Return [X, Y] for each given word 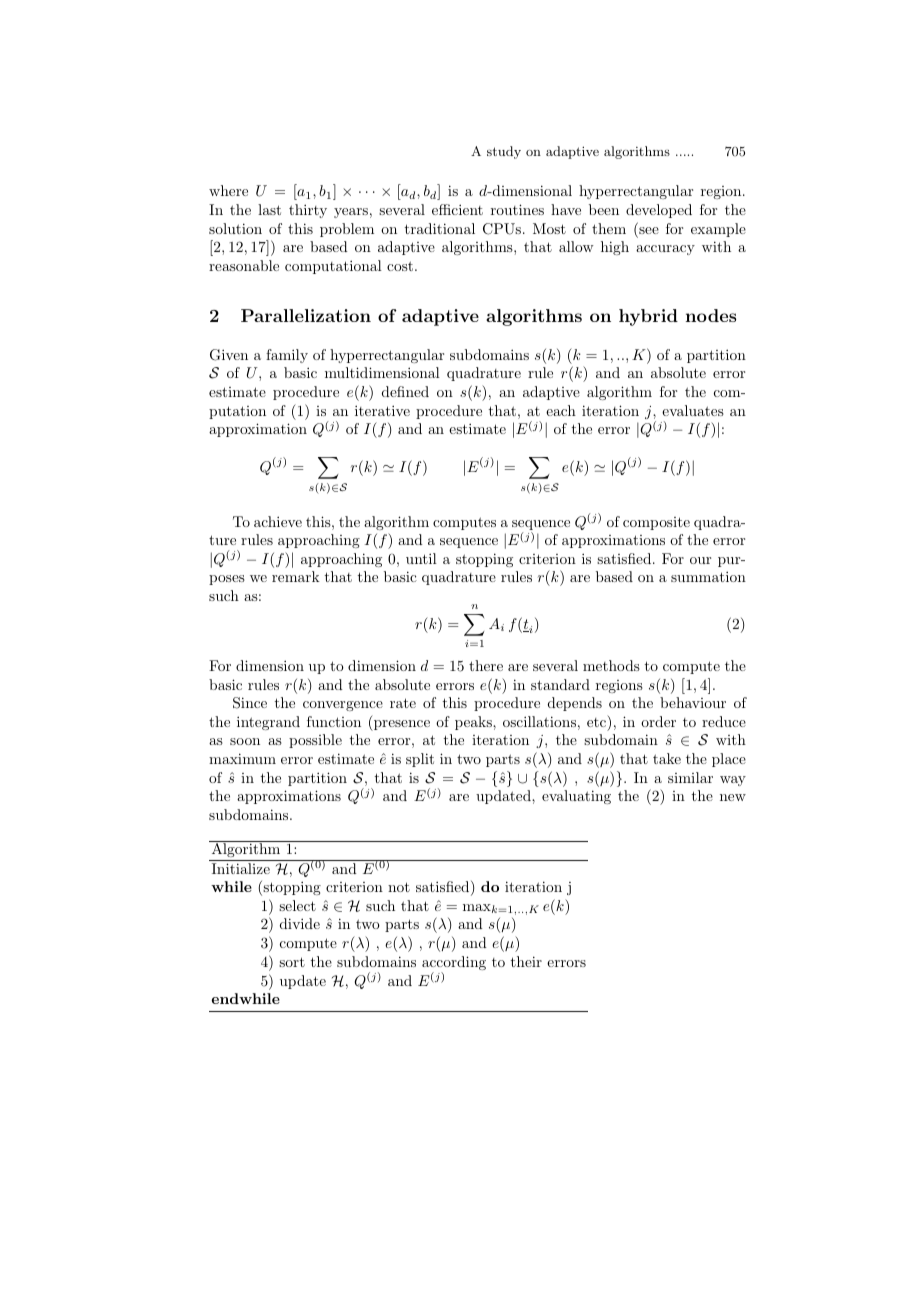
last [269, 209]
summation [708, 576]
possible [315, 741]
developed [659, 211]
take [667, 758]
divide [300, 923]
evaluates [693, 410]
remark [296, 576]
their [526, 961]
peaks [474, 723]
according [454, 964]
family [287, 356]
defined [405, 391]
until [421, 558]
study [504, 152]
